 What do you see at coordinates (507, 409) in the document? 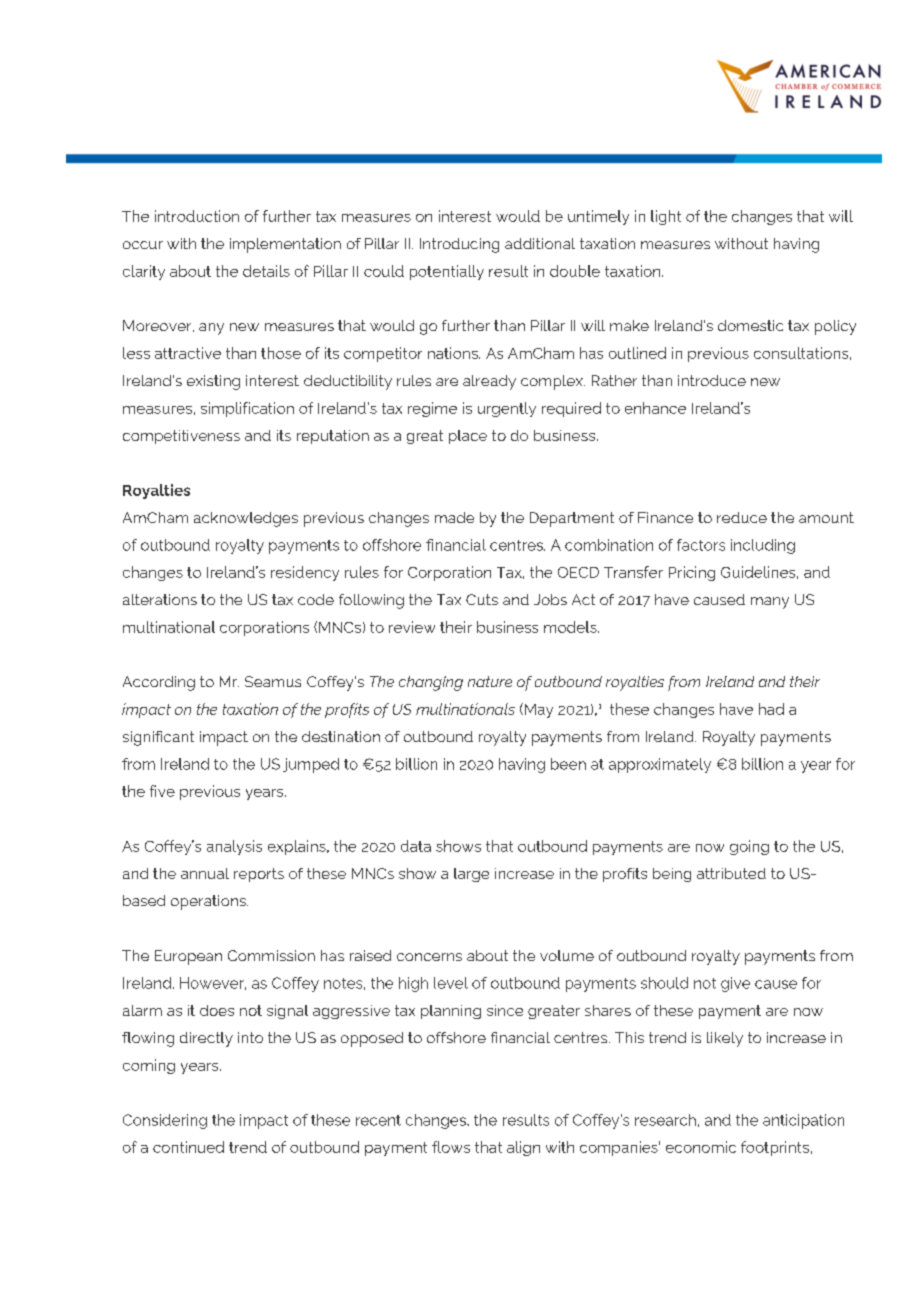
I see `urgently` at bounding box center [507, 409].
